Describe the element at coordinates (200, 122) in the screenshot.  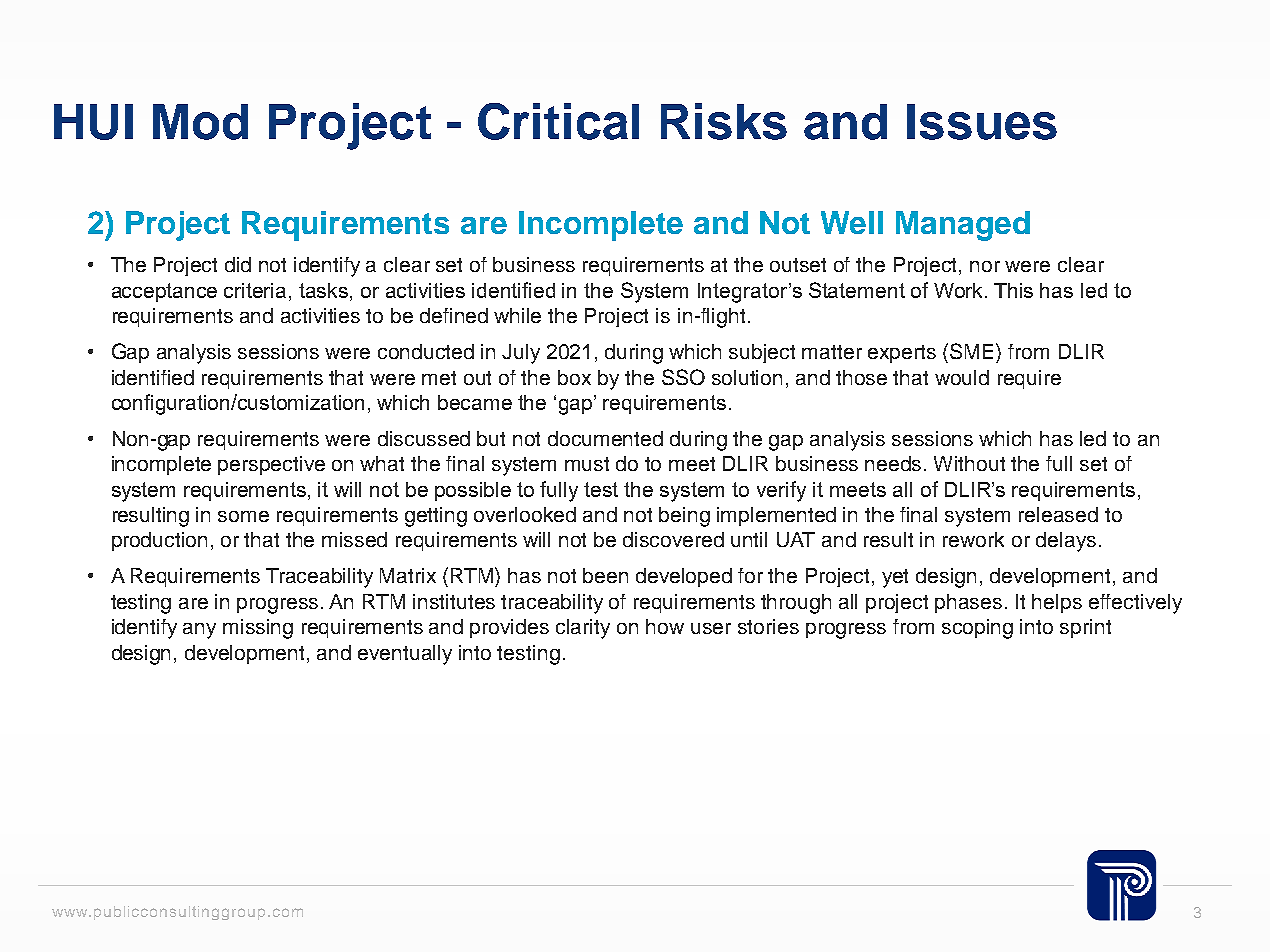
I see `Mod` at that location.
